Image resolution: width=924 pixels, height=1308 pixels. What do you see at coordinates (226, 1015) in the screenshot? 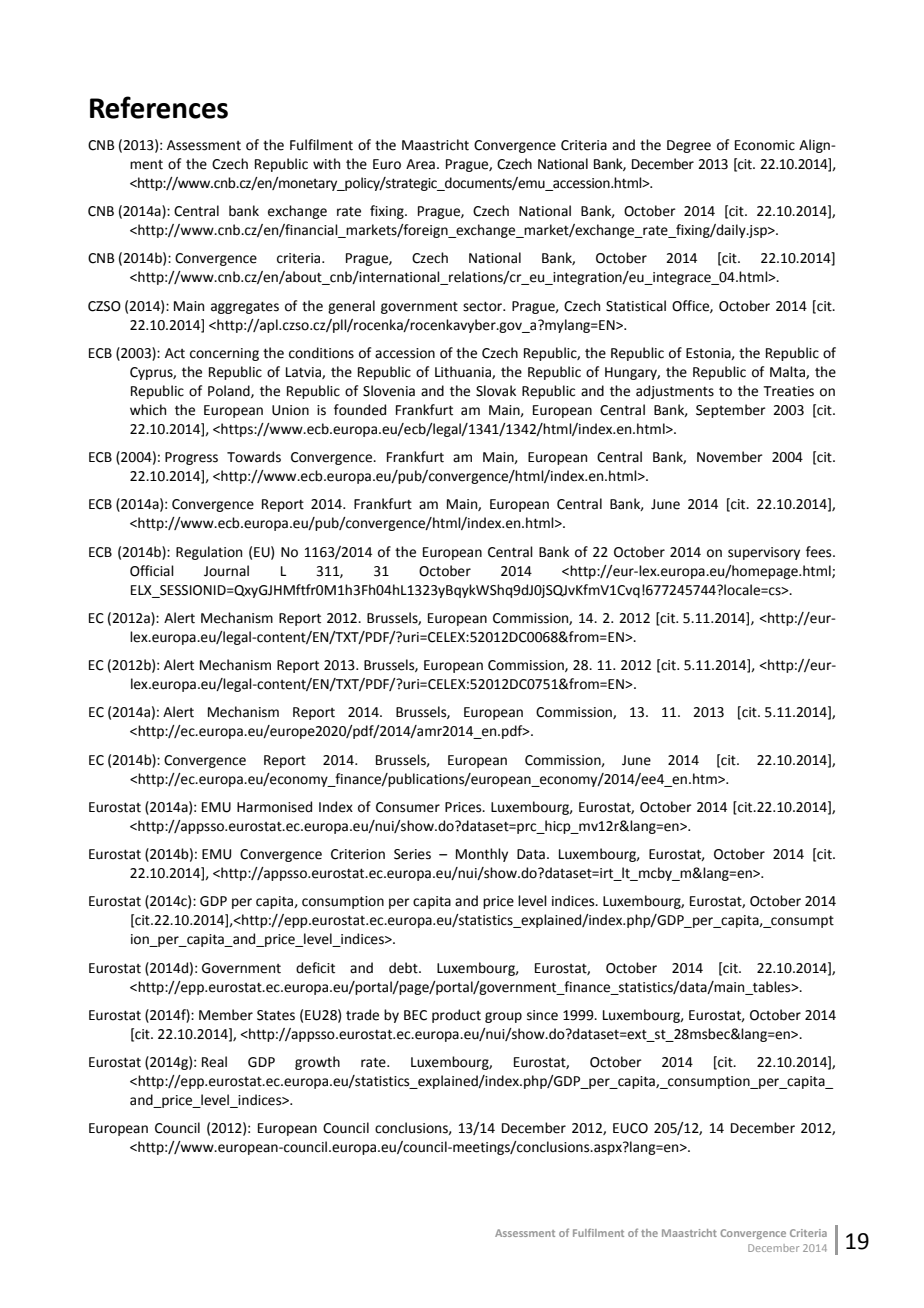
I see `Member` at bounding box center [226, 1015].
